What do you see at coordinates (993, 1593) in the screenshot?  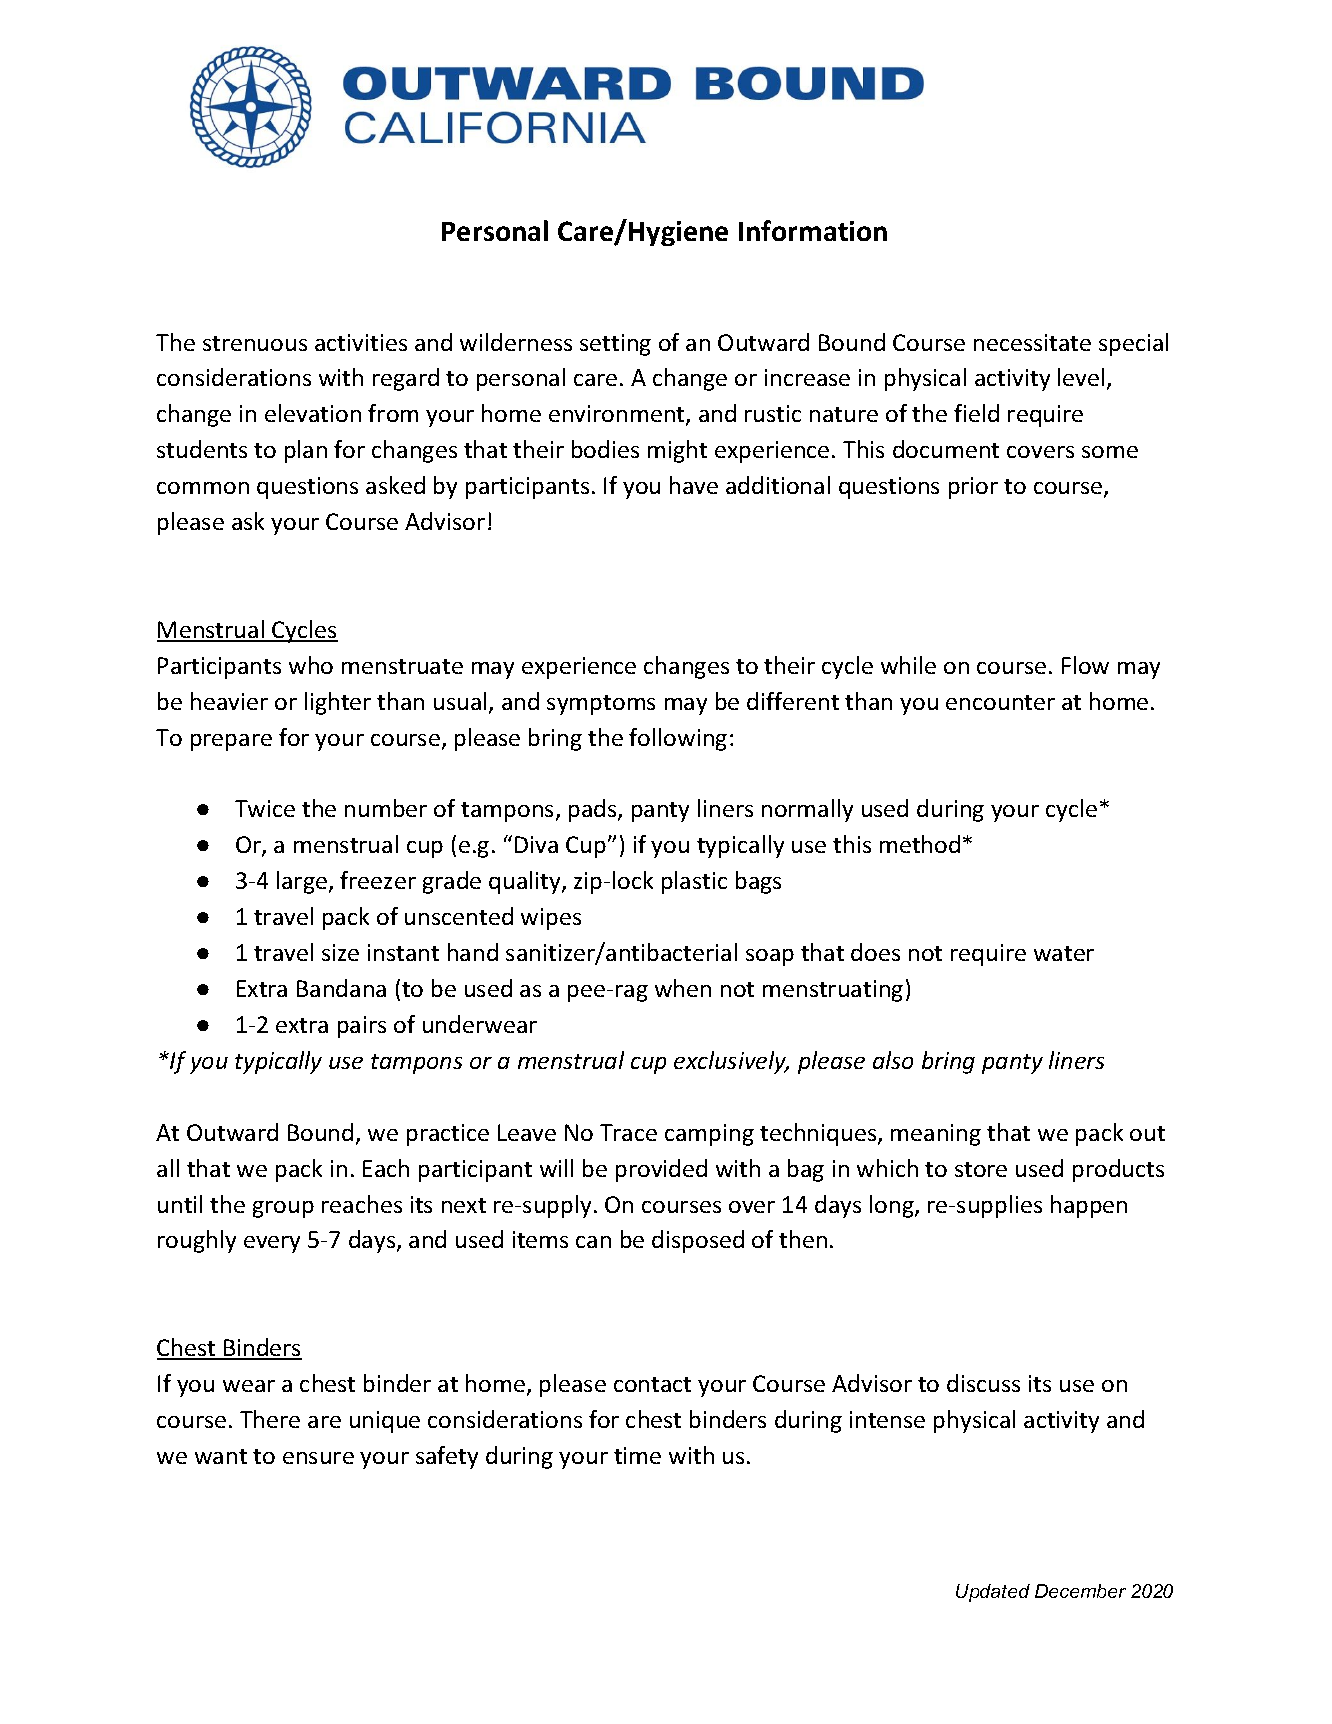 I see `Updated` at bounding box center [993, 1593].
